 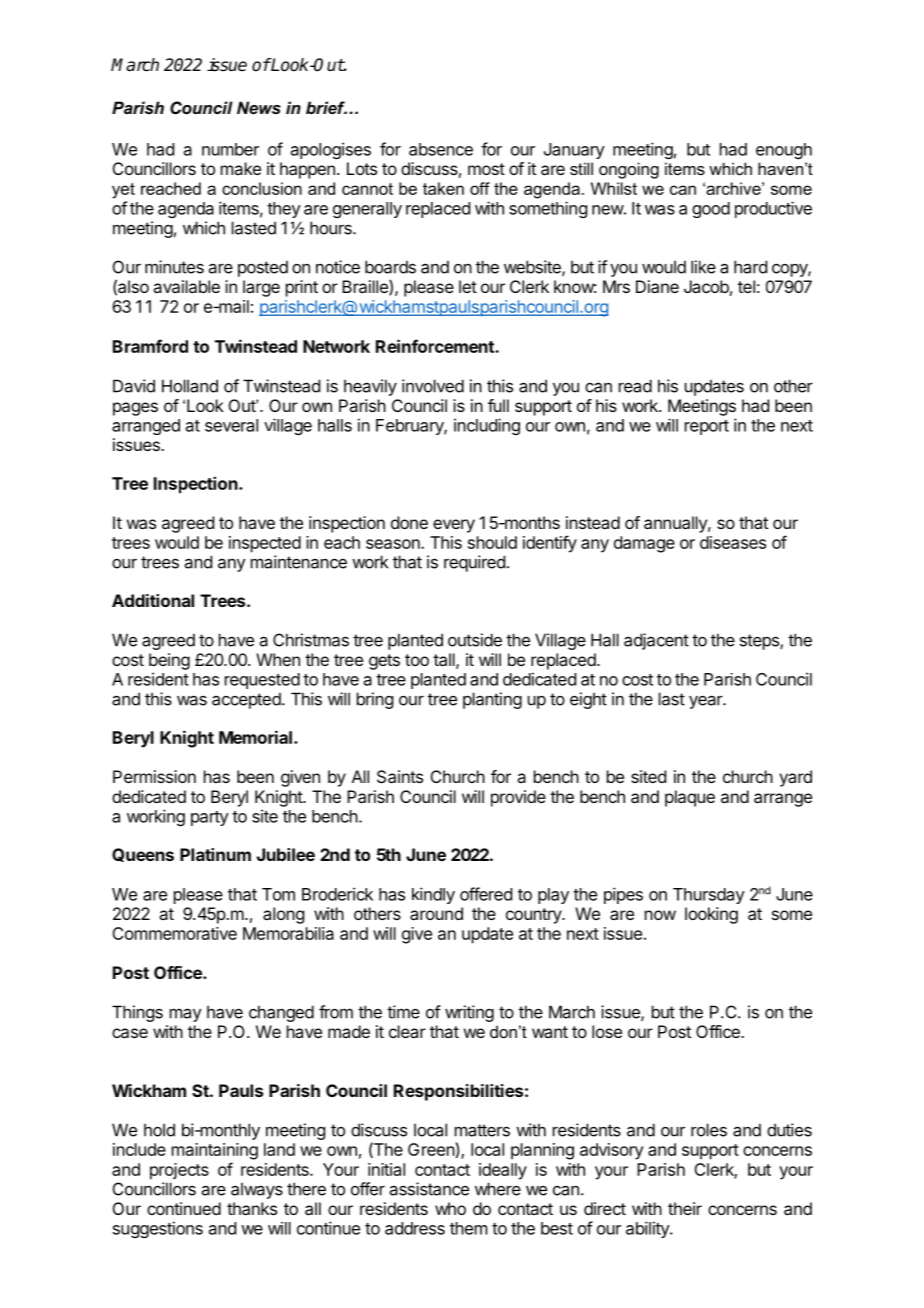 I want to click on projects, so click(x=179, y=1171).
